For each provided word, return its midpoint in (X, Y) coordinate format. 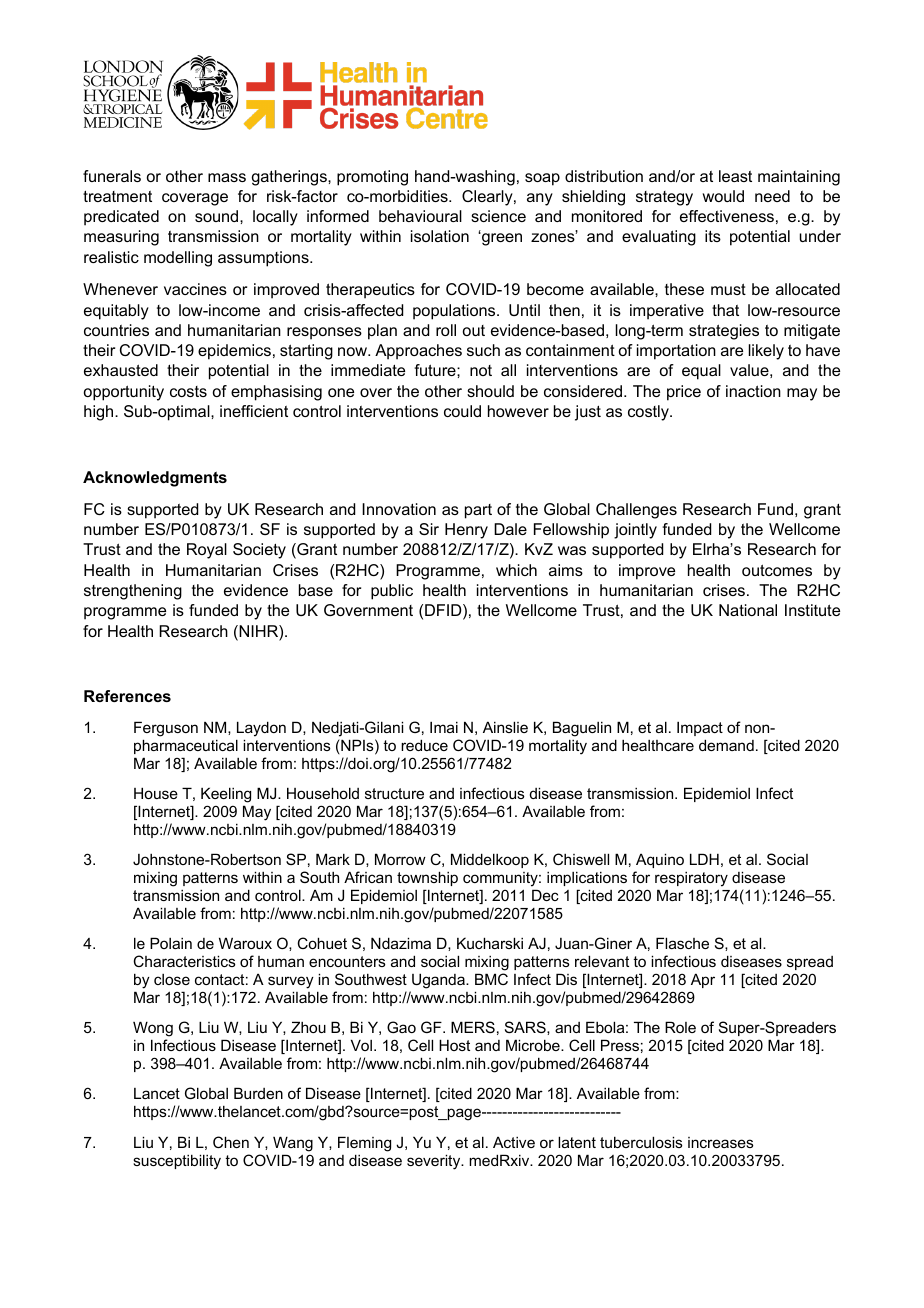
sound (218, 216)
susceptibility (177, 1162)
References (127, 696)
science (498, 216)
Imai (444, 727)
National (748, 610)
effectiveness (727, 216)
